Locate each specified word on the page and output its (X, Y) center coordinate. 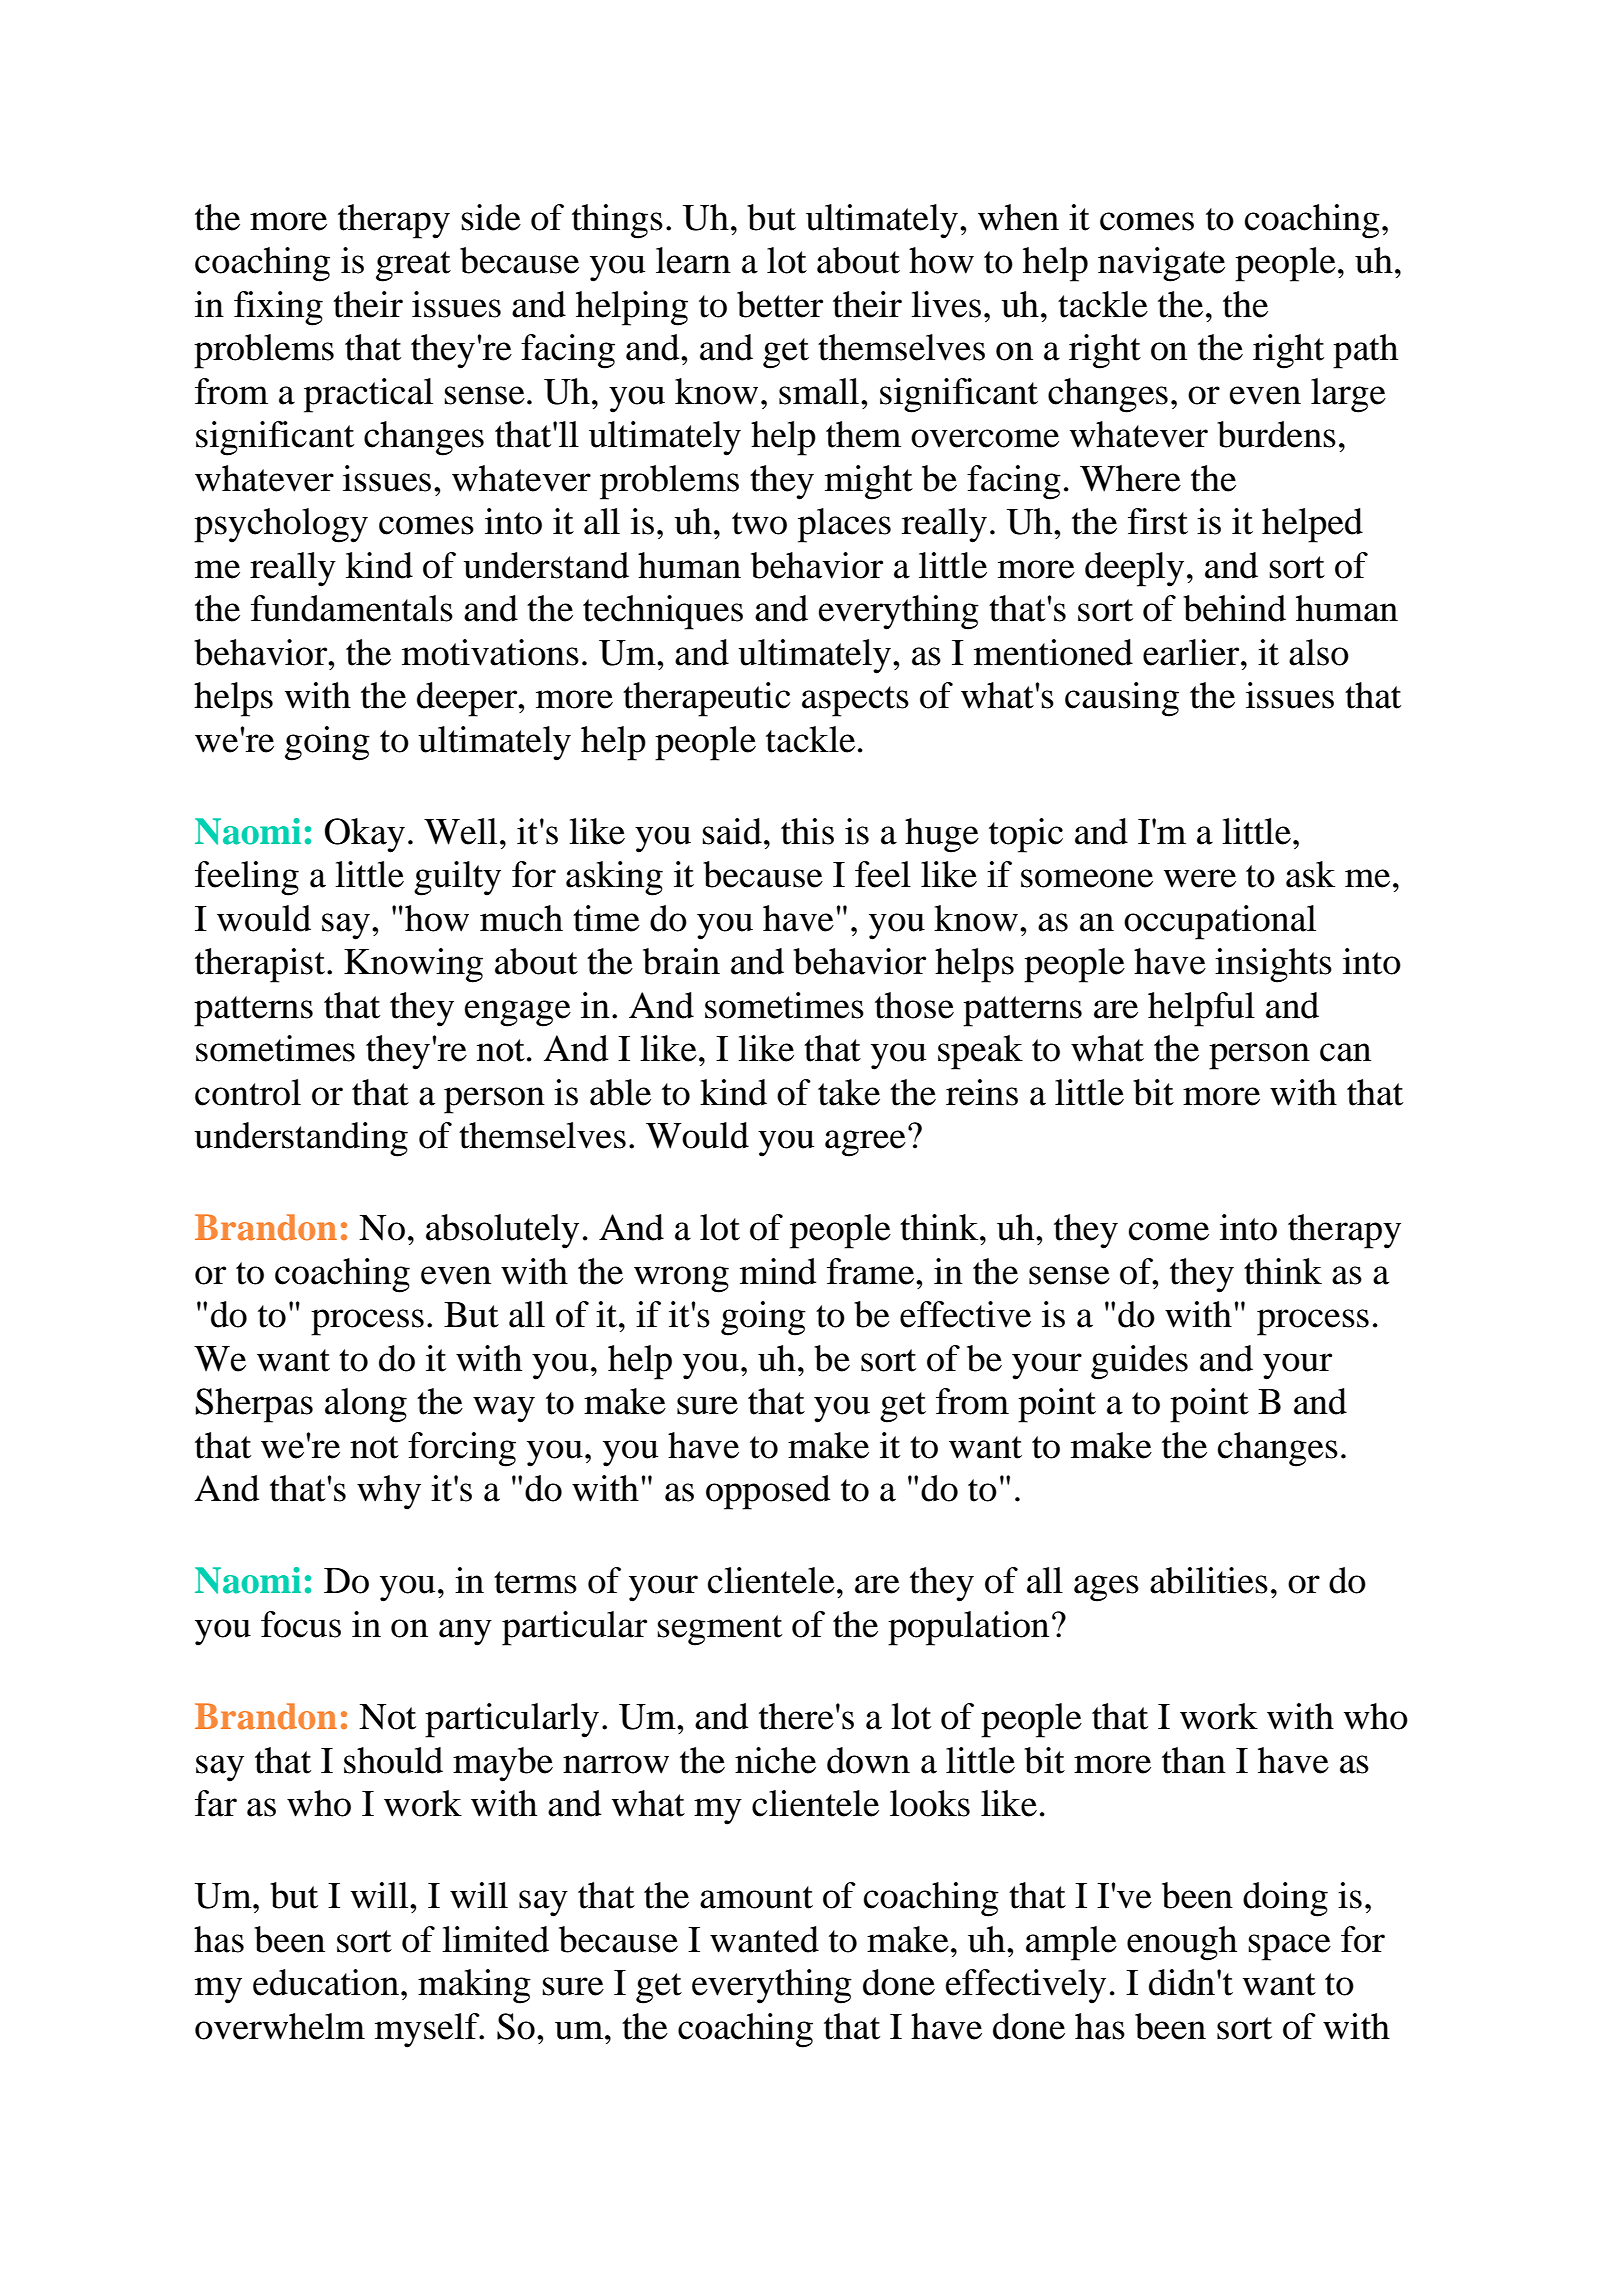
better (780, 304)
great (413, 266)
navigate (1161, 264)
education (326, 1982)
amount (756, 1897)
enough (1182, 1943)
